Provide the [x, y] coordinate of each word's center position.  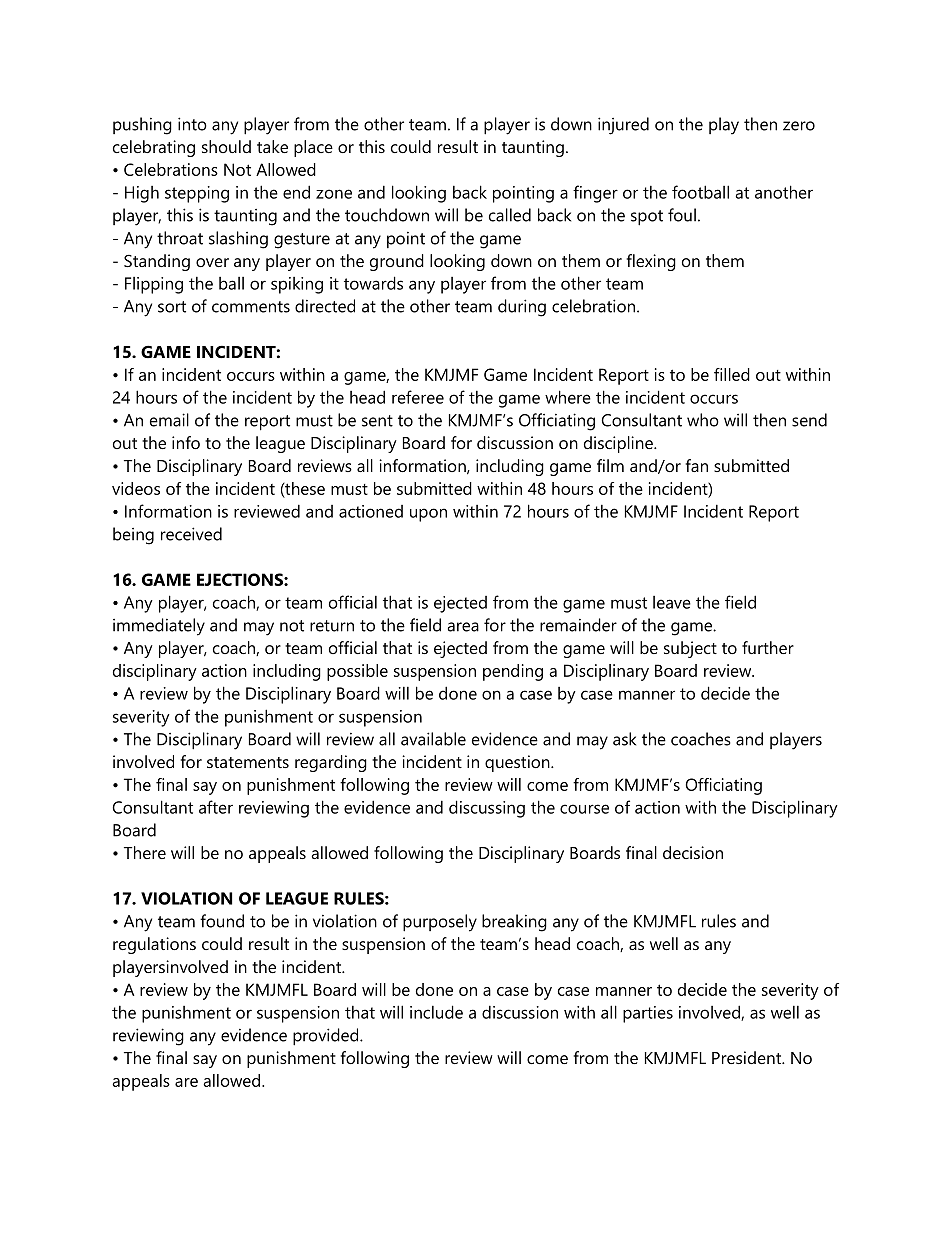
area [463, 627]
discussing [487, 809]
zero [799, 126]
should [226, 146]
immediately [159, 627]
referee [418, 397]
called [510, 215]
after [216, 807]
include [436, 1012]
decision [693, 852]
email [169, 420]
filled [732, 374]
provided [327, 1037]
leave [672, 602]
